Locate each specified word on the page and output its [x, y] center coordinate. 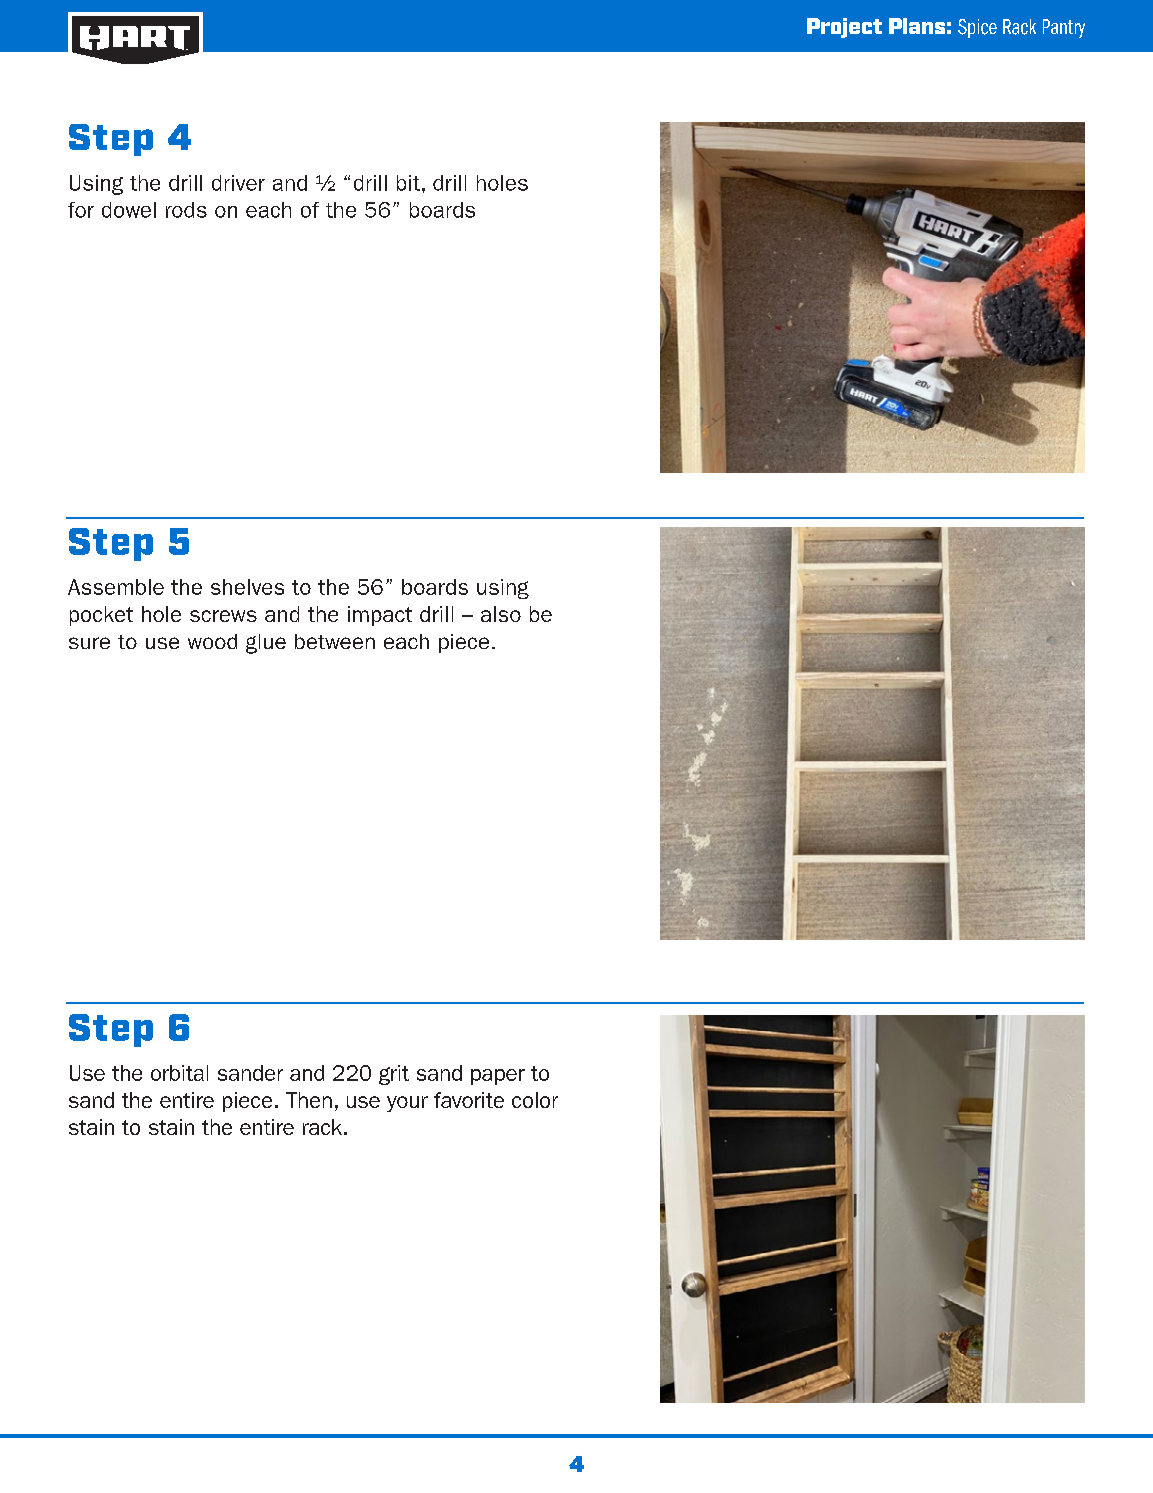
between [335, 641]
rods [186, 210]
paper [498, 1077]
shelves [247, 587]
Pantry [1064, 28]
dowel [129, 210]
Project [844, 28]
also [501, 614]
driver [238, 183]
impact [380, 616]
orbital [179, 1073]
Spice [977, 28]
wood [212, 641]
